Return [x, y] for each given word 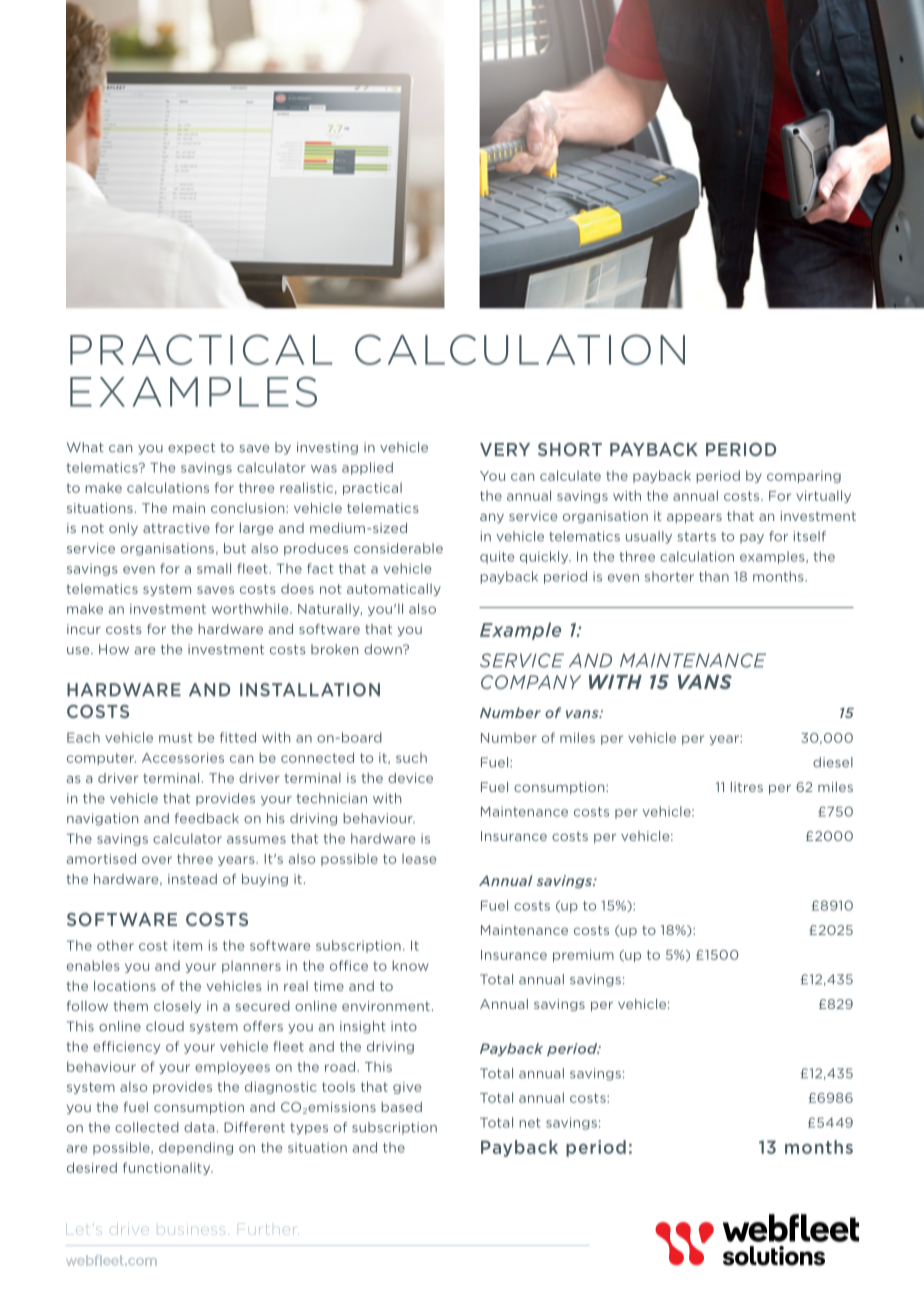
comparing [804, 477]
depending [196, 1148]
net [530, 1123]
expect [191, 449]
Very [505, 449]
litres [747, 787]
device [410, 778]
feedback [206, 818]
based [401, 1107]
